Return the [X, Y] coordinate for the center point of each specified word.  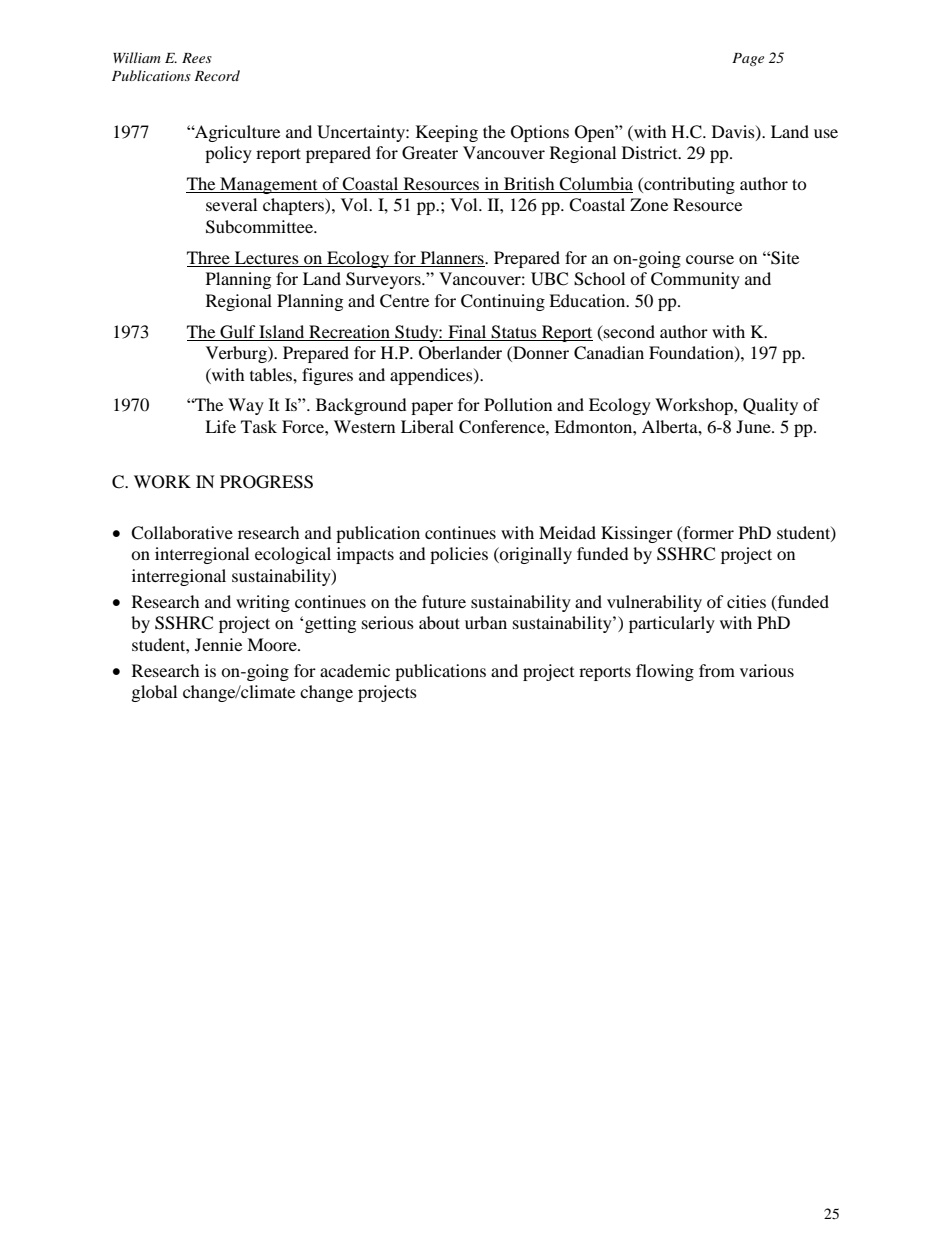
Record [217, 75]
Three [208, 257]
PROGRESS [266, 482]
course [710, 259]
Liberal [427, 426]
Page [748, 59]
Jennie [218, 644]
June [754, 426]
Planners [453, 257]
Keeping [447, 133]
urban [486, 622]
